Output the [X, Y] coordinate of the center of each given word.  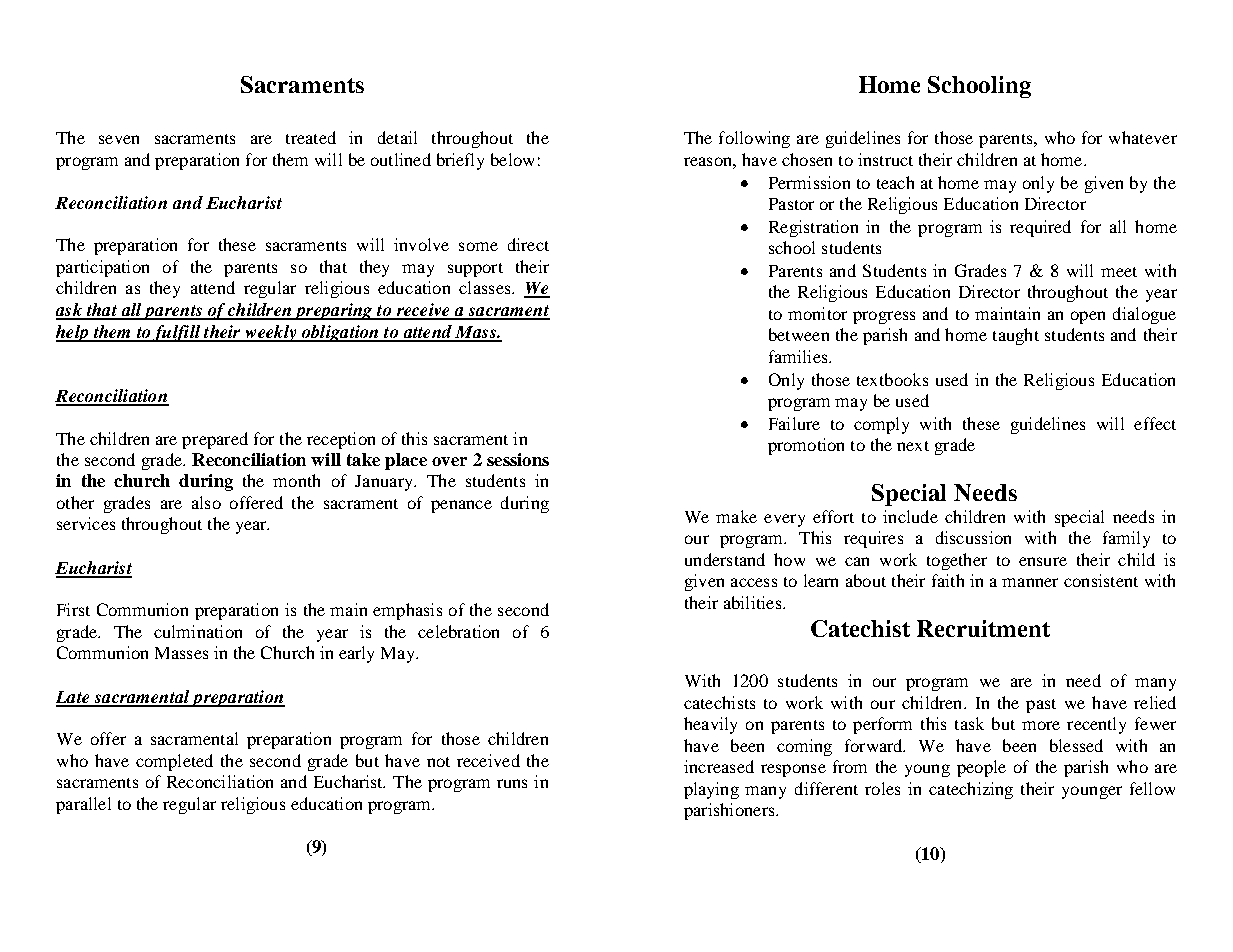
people [981, 768]
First [73, 609]
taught [1016, 336]
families [799, 356]
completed [174, 762]
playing [711, 790]
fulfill [177, 333]
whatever [1143, 137]
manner [1030, 582]
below [512, 159]
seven [119, 139]
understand [725, 559]
